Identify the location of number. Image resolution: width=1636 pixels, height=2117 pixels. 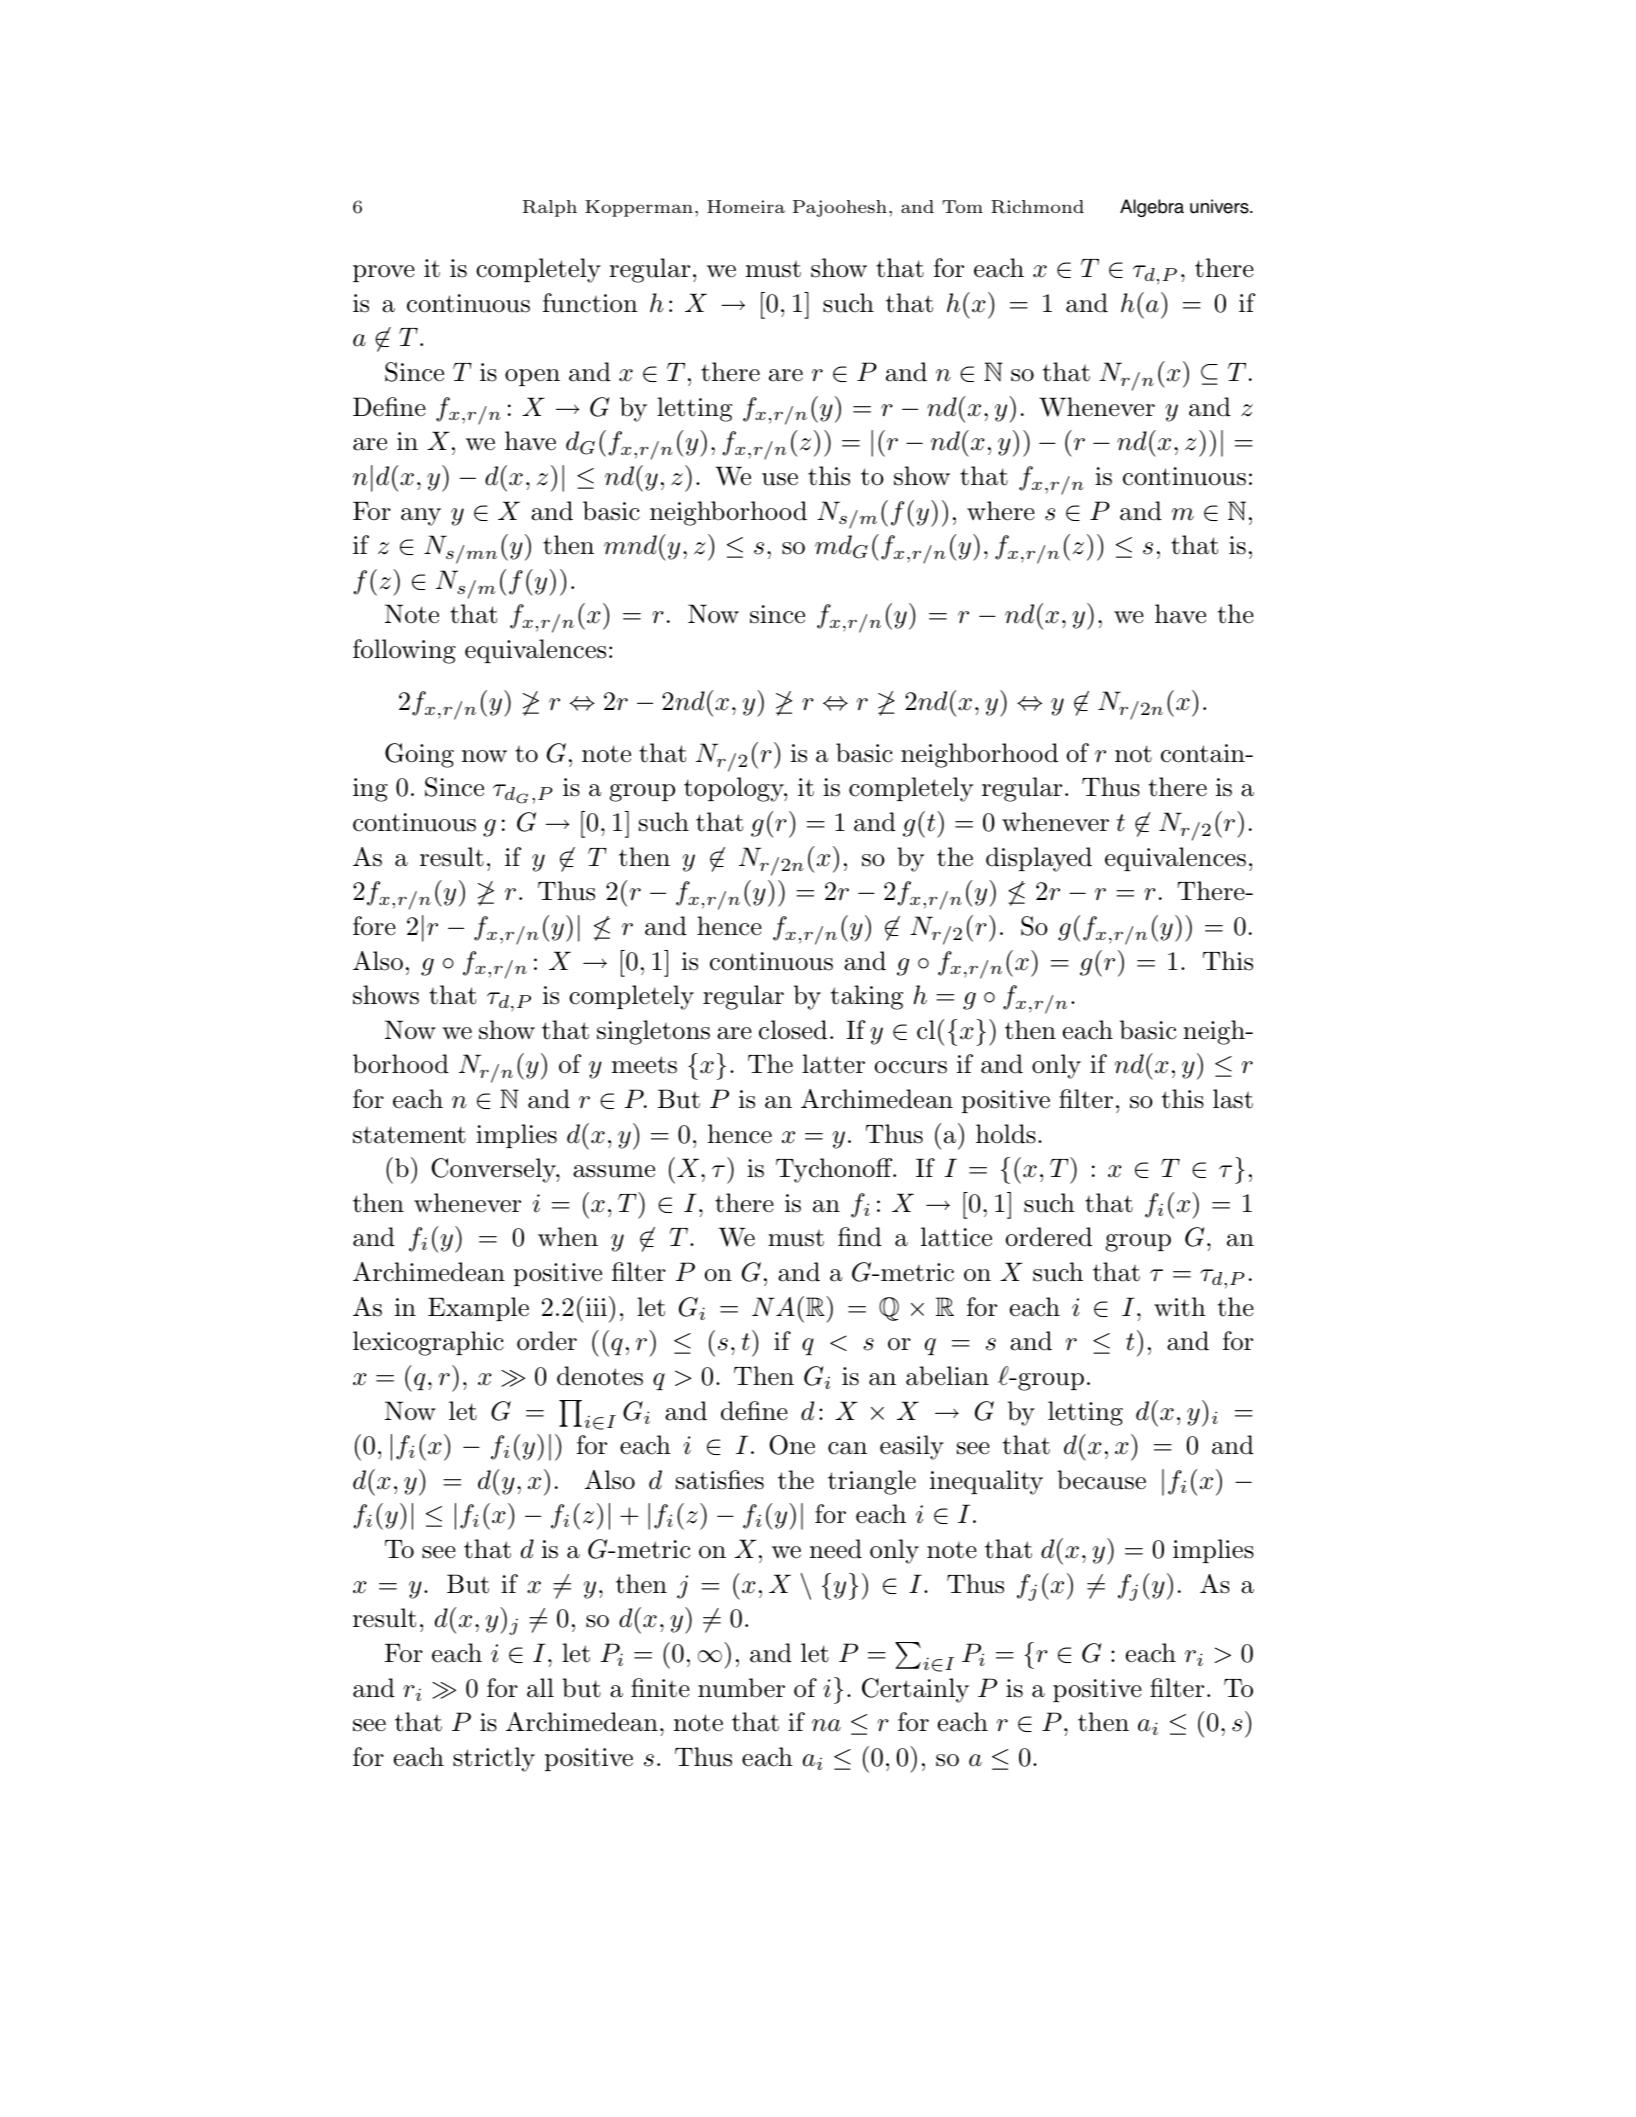
(741, 1688).
